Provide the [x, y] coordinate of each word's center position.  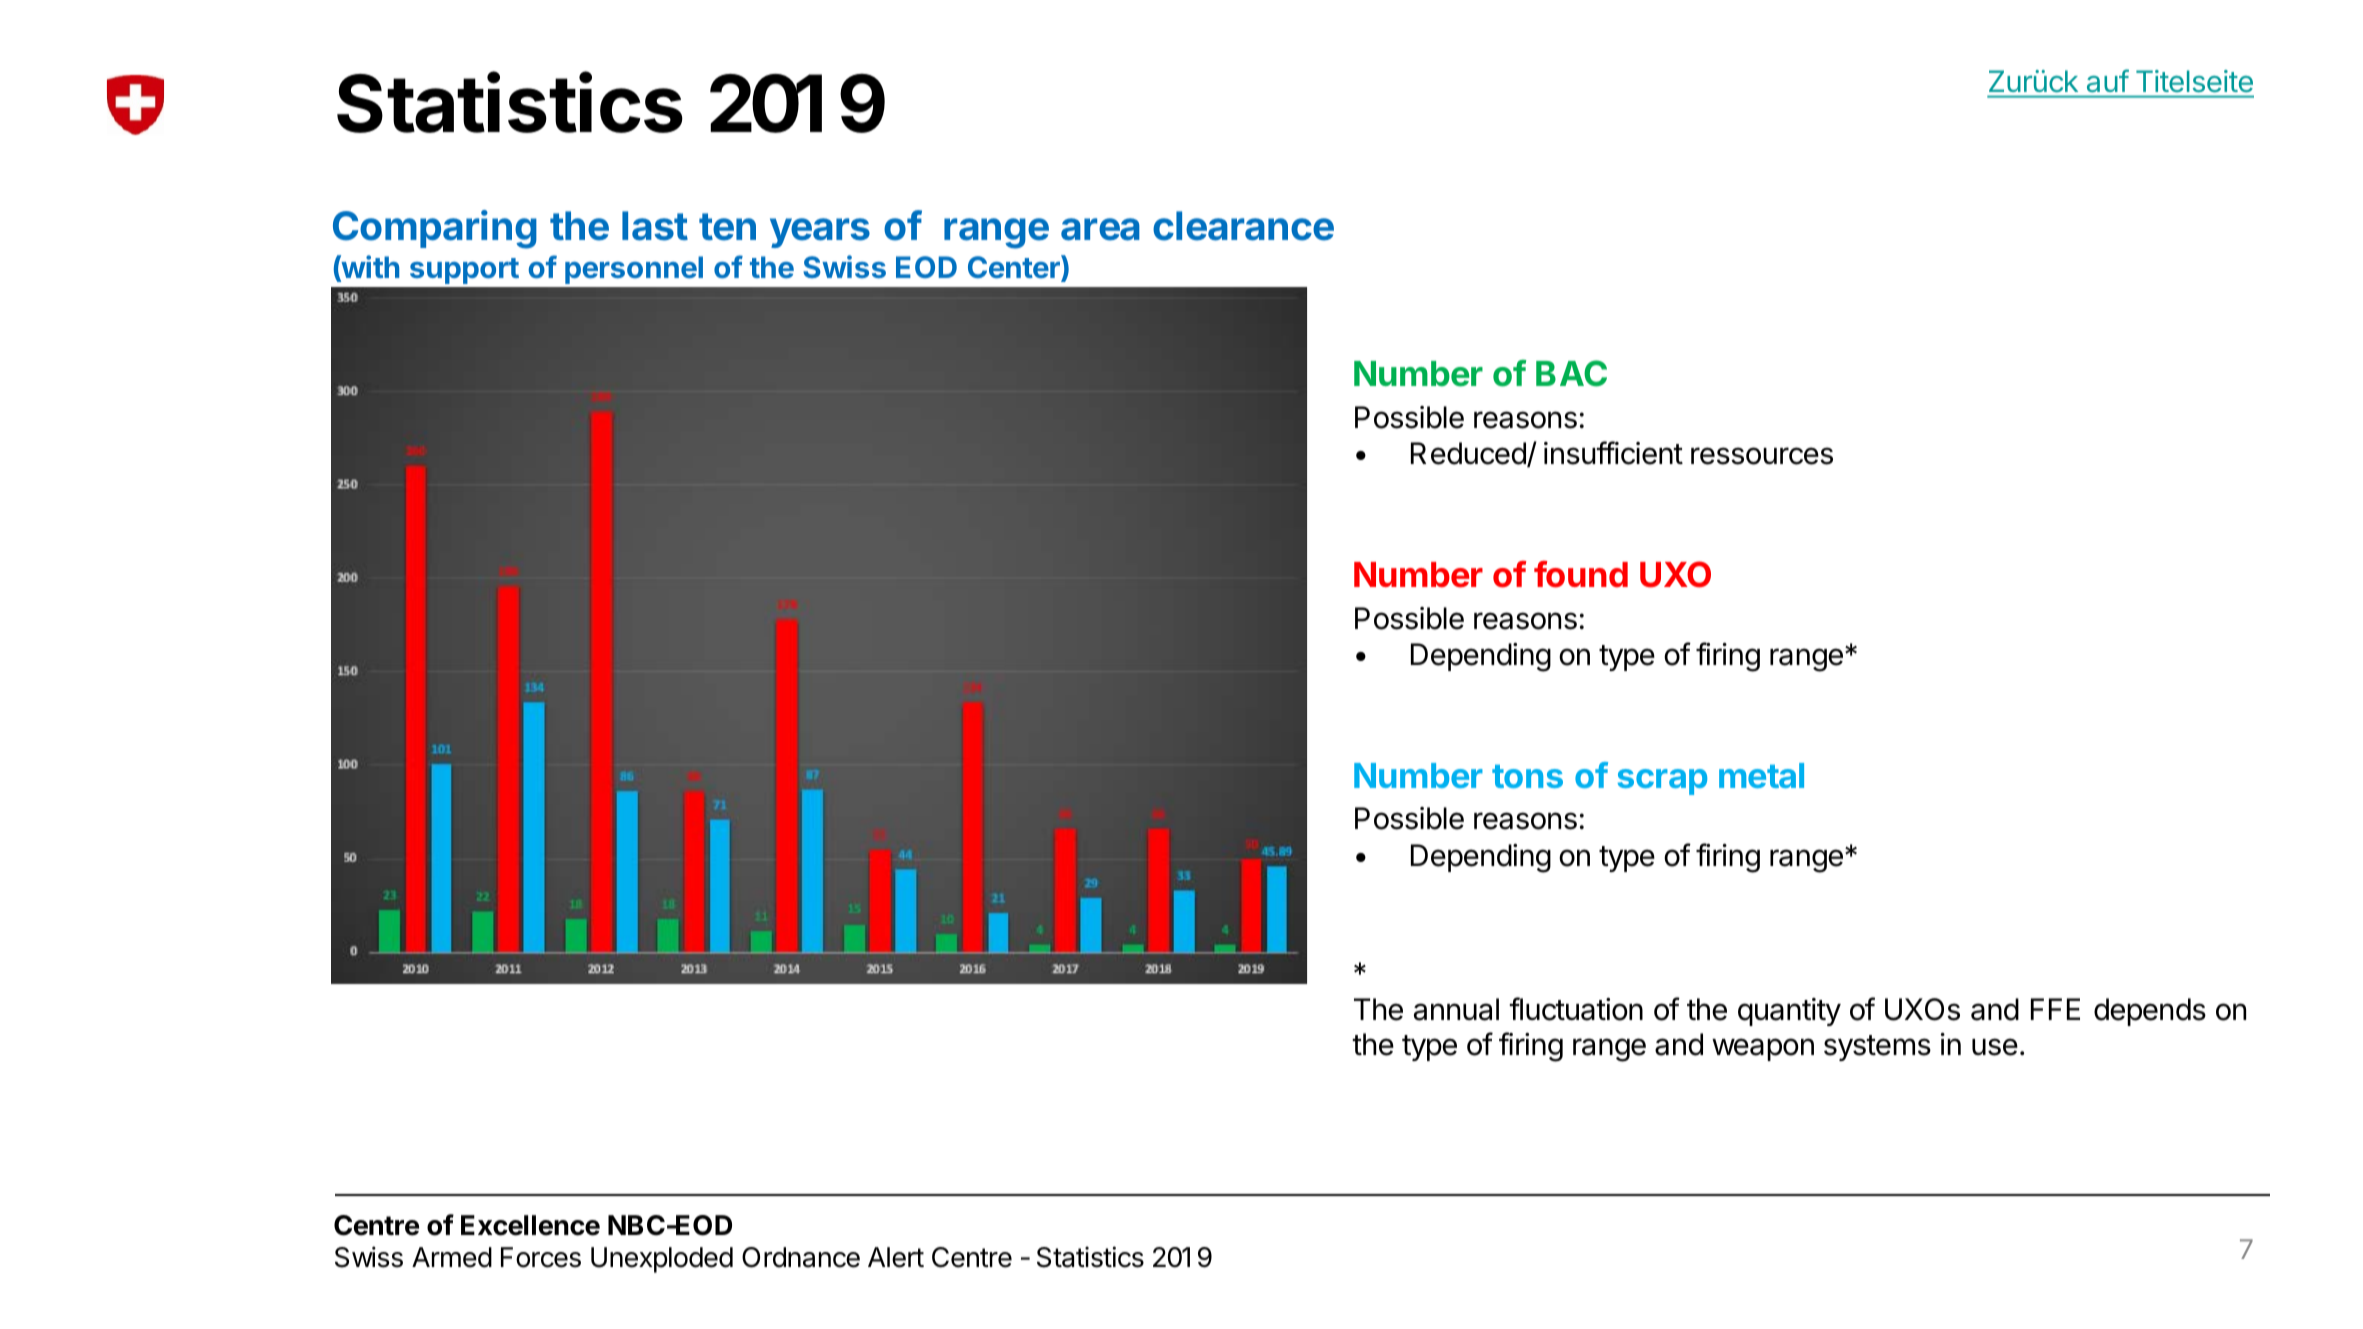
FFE [2055, 1009]
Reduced [1469, 454]
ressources [1762, 456]
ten [727, 227]
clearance [1243, 226]
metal [1761, 775]
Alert [896, 1257]
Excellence [530, 1225]
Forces [541, 1257]
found [1581, 574]
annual [1456, 1009]
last [655, 226]
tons [1527, 776]
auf [2108, 81]
